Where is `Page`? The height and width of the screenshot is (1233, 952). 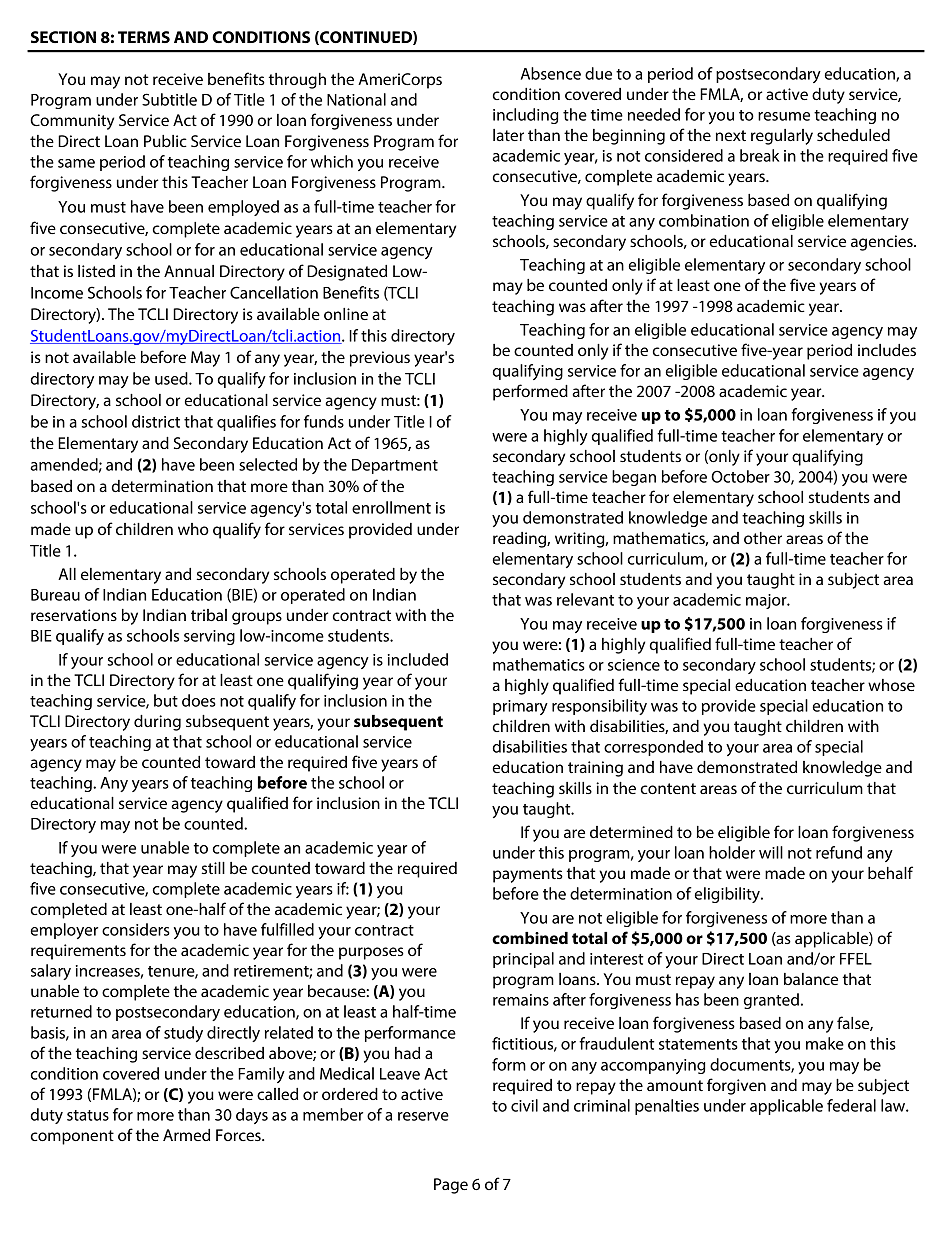
Page is located at coordinates (451, 1186).
